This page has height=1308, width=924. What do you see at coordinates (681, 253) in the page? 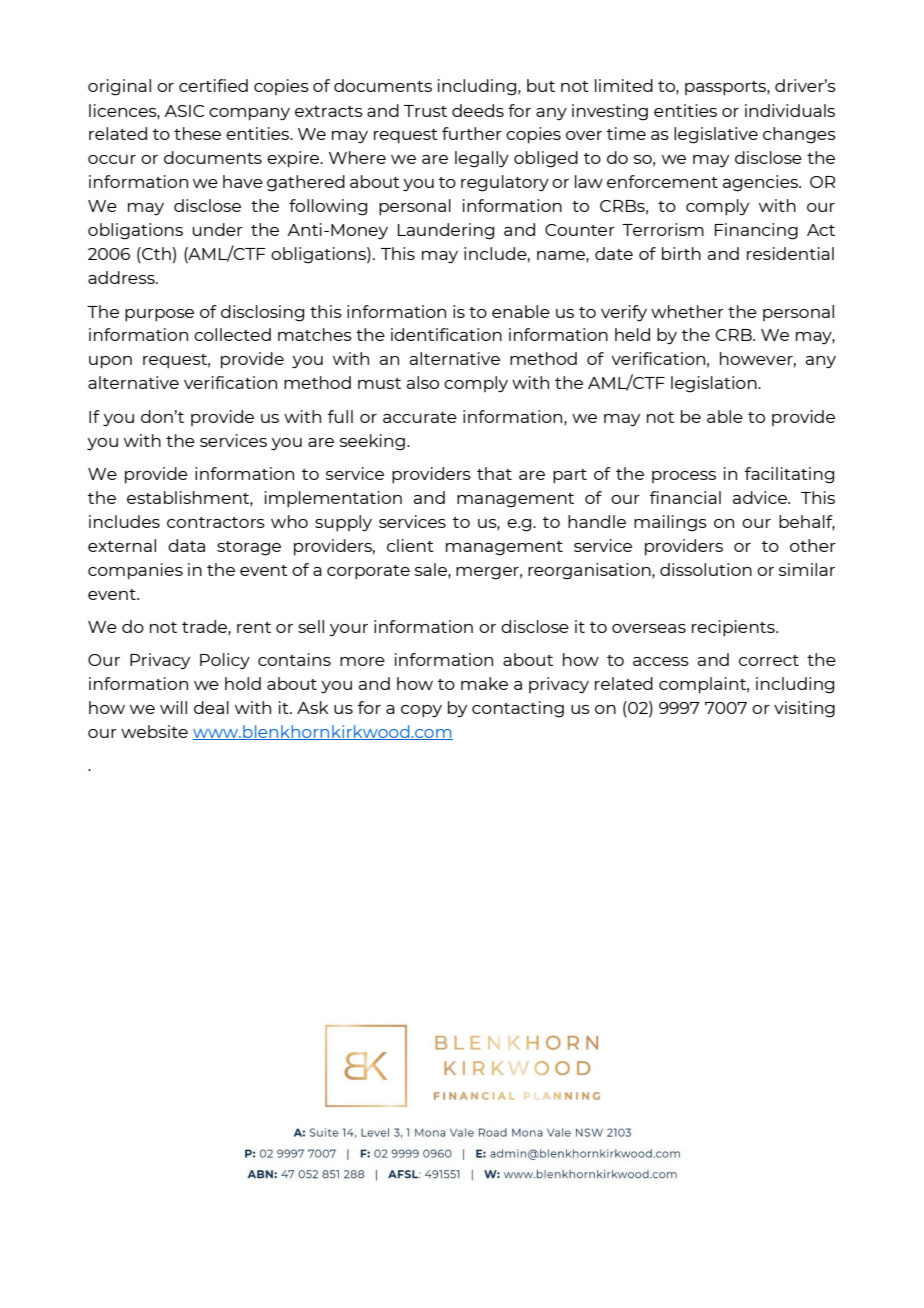
I see `birth` at bounding box center [681, 253].
